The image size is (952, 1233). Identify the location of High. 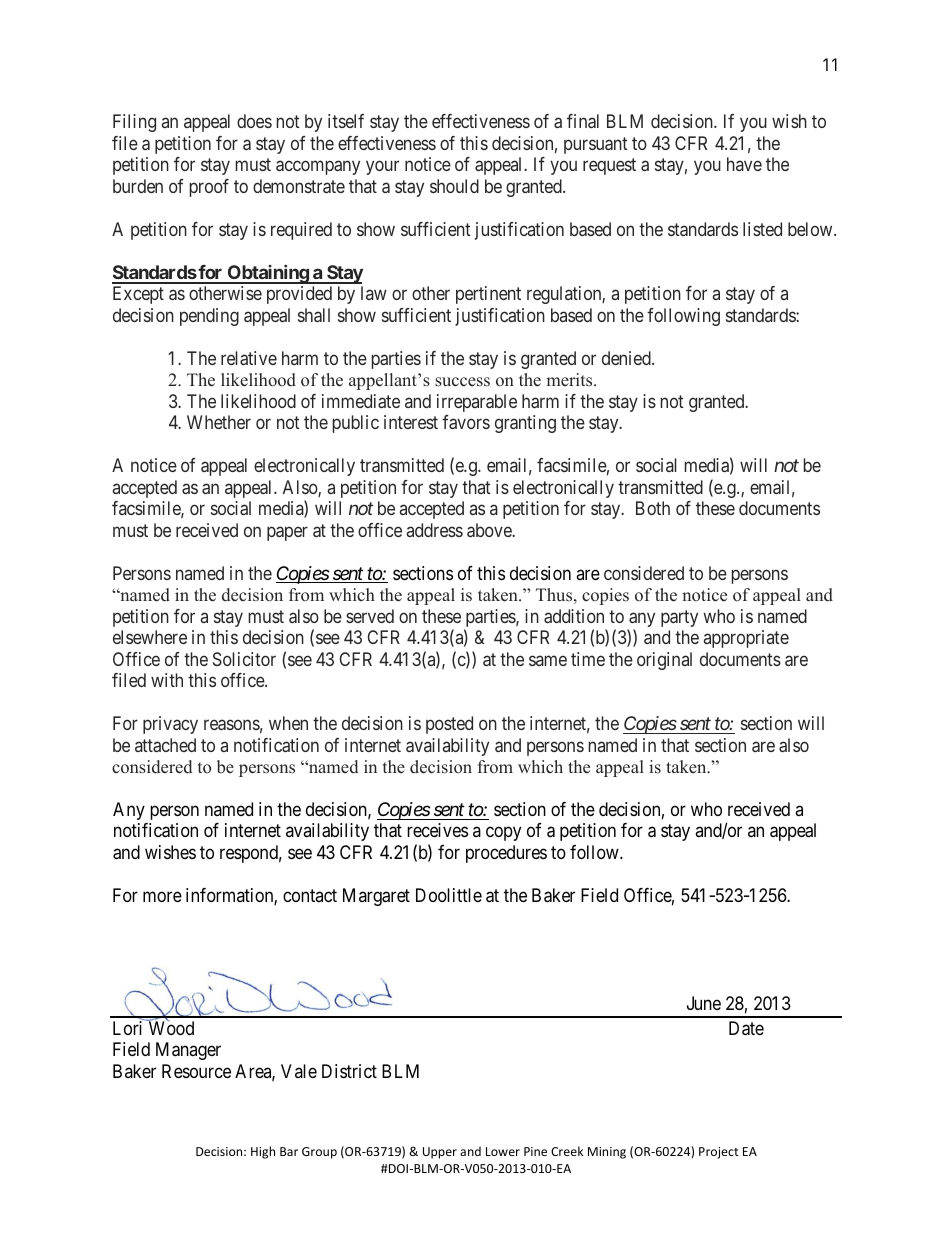
(263, 1152).
